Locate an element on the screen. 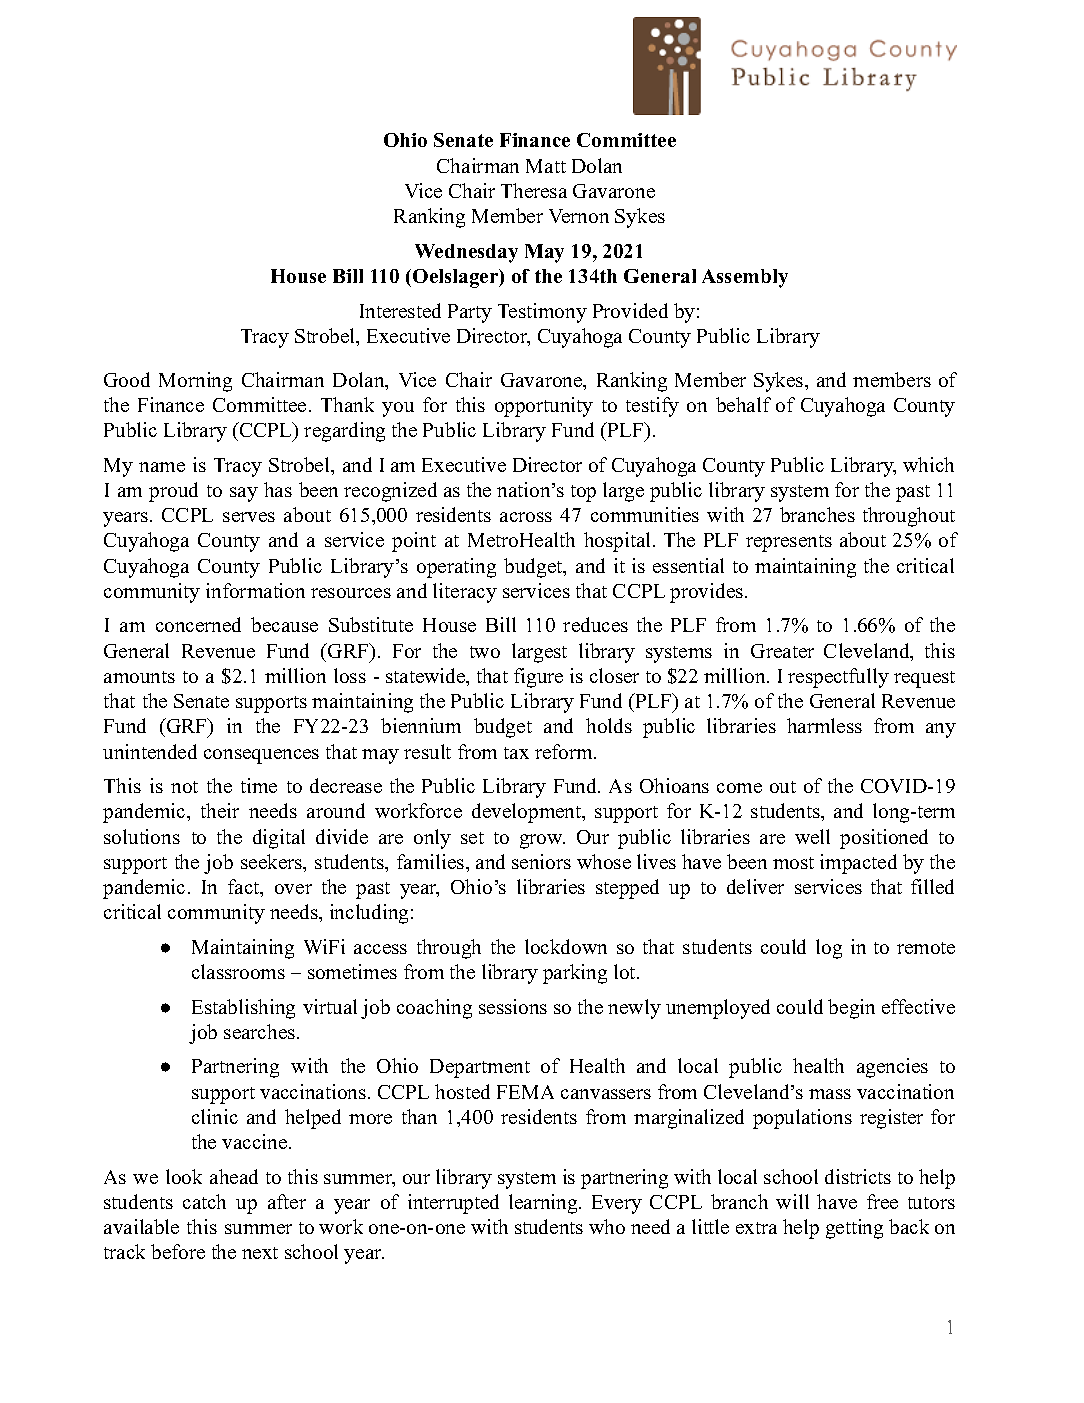 This screenshot has height=1403, width=1084. Theresa is located at coordinates (534, 190).
